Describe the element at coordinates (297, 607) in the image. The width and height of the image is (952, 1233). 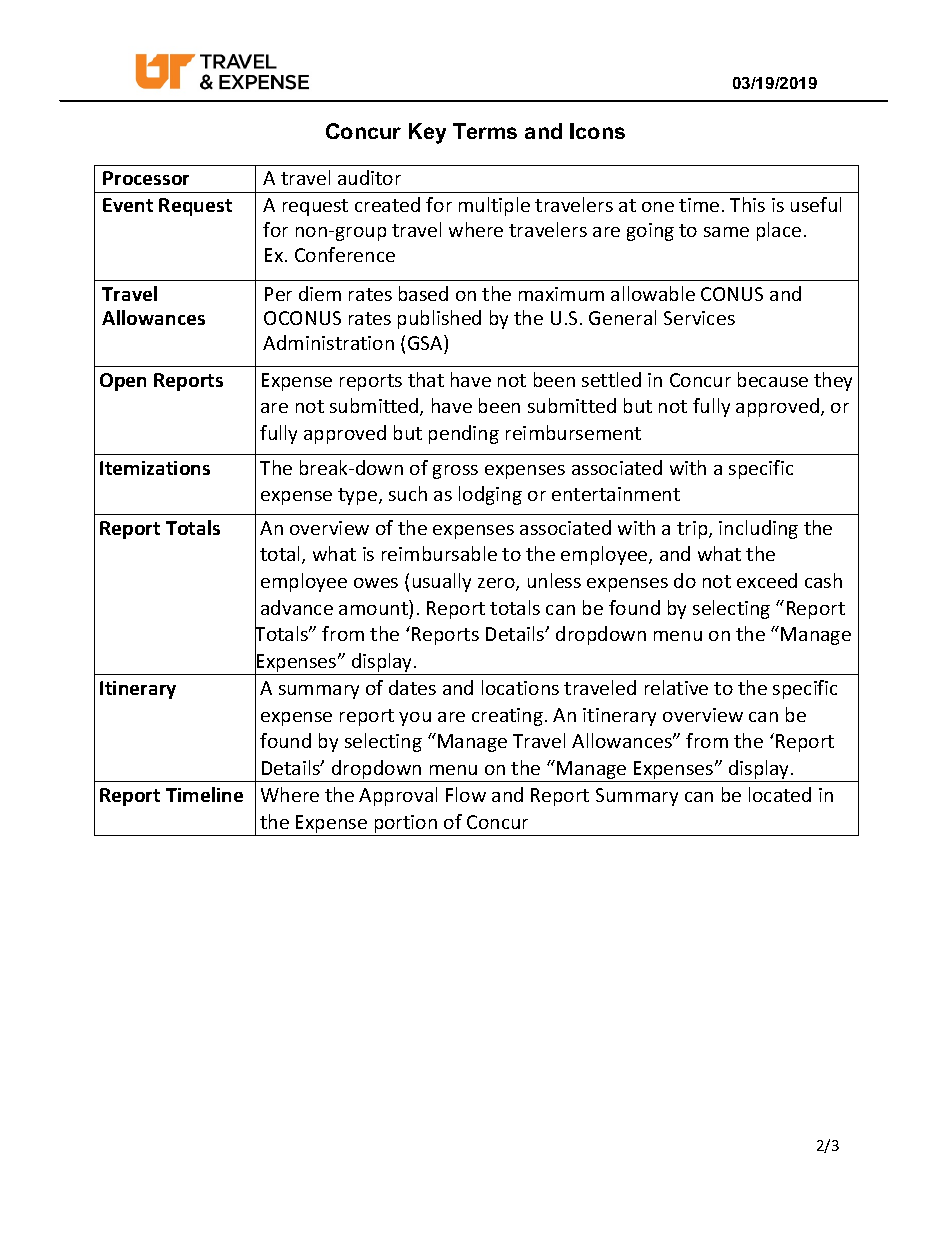
I see `advance` at that location.
